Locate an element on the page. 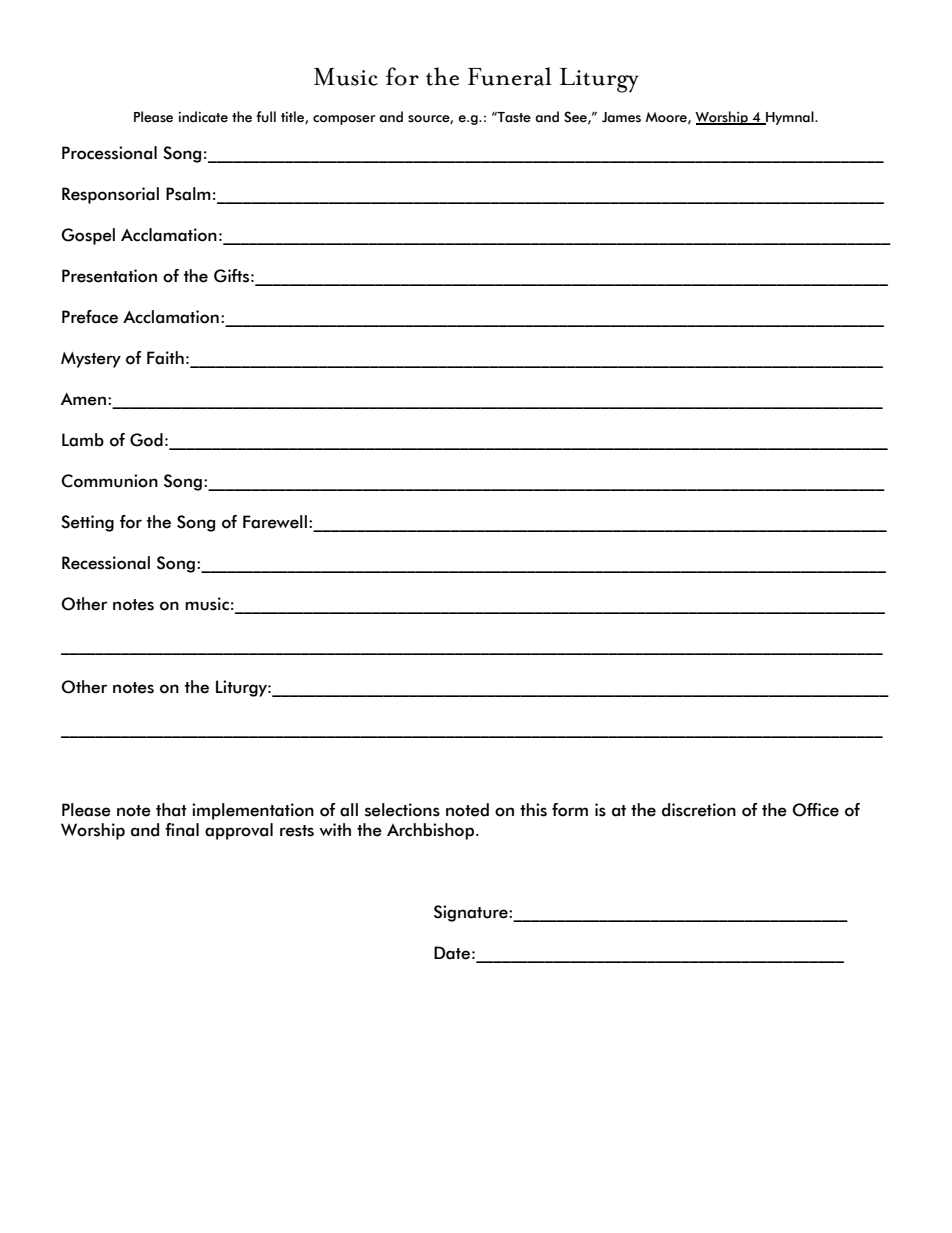  James is located at coordinates (621, 117).
